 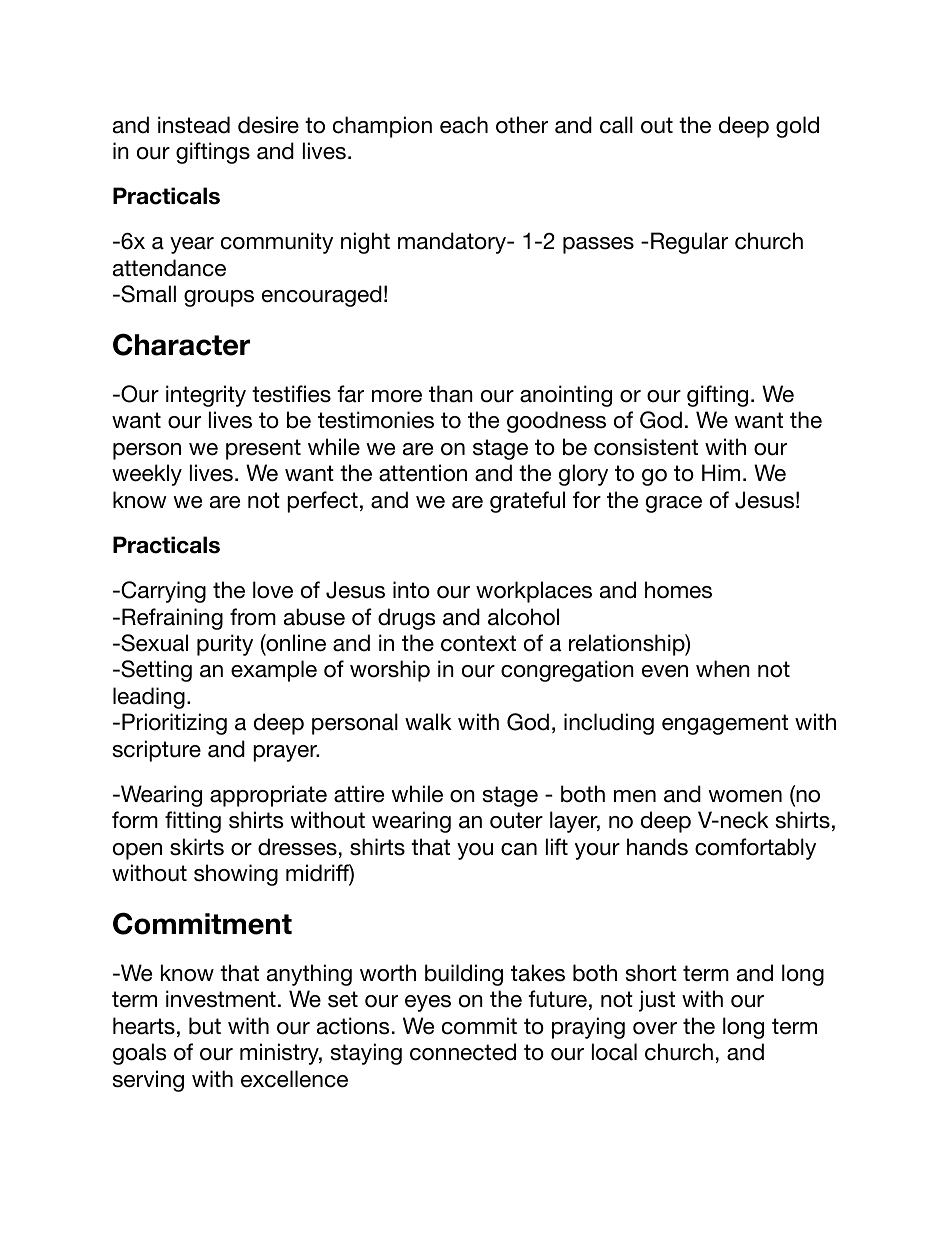 I want to click on but, so click(x=205, y=1026).
